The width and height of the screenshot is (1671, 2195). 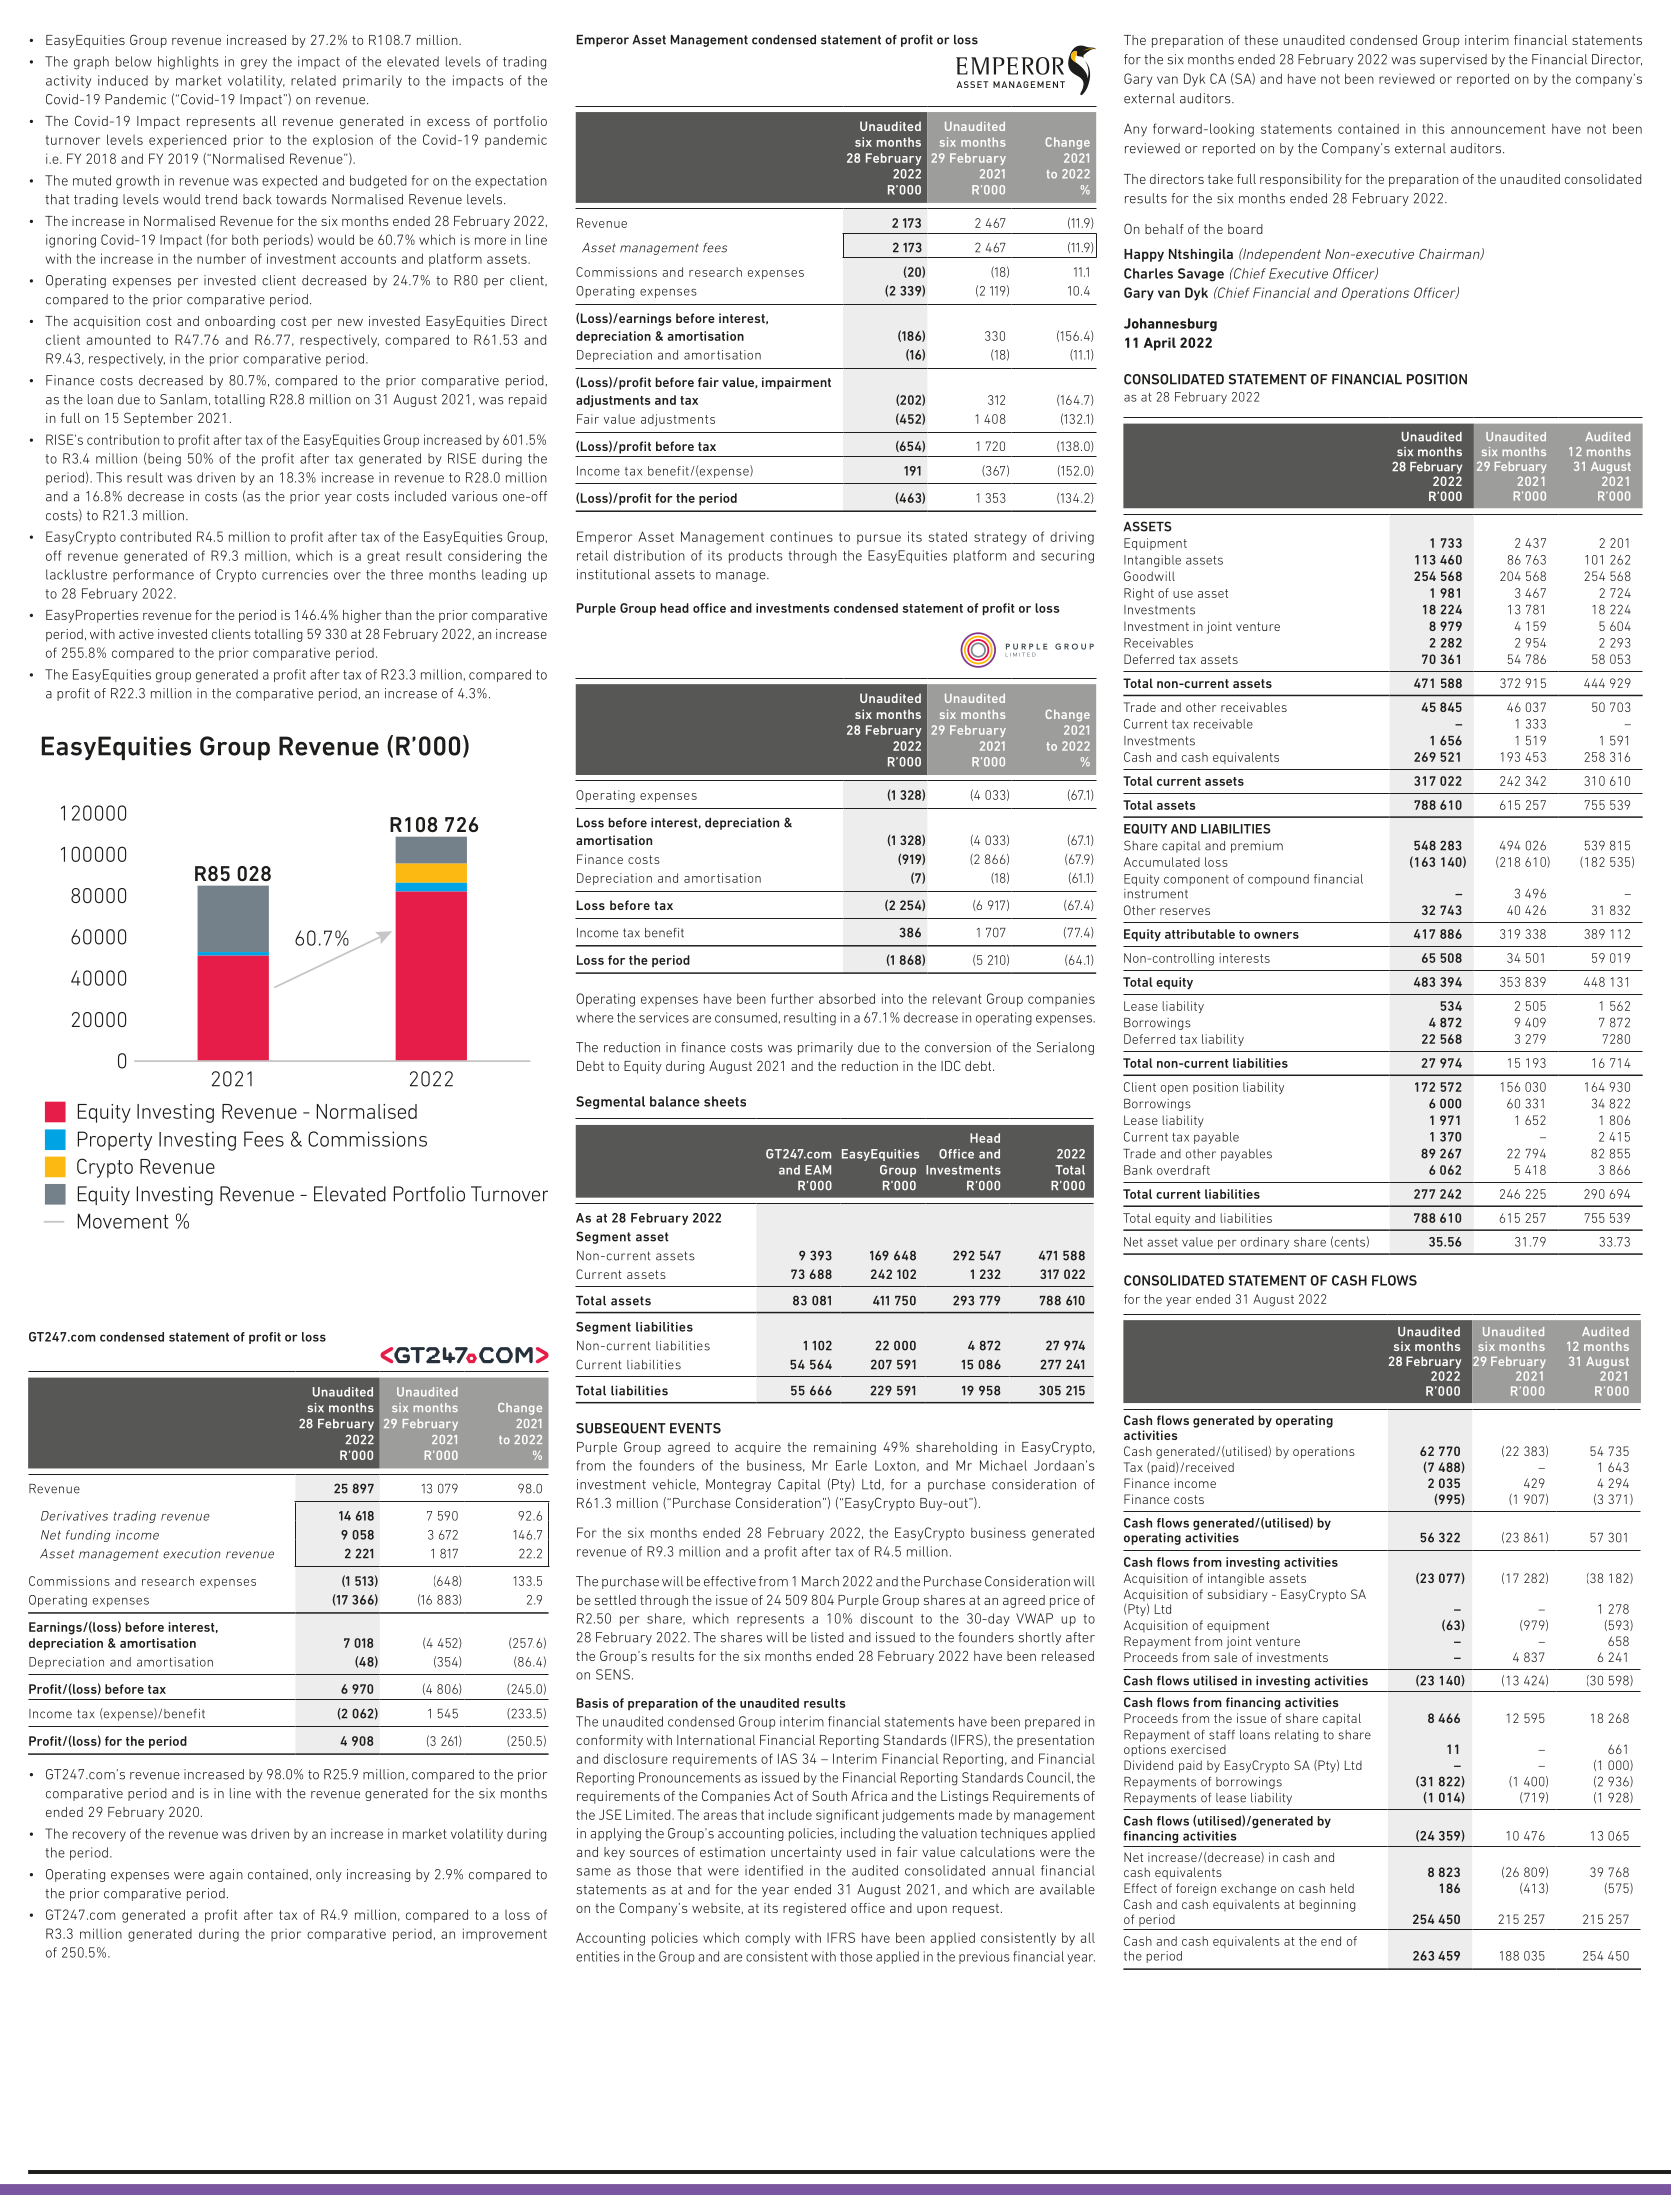 What do you see at coordinates (1139, 594) in the screenshot?
I see `Right` at bounding box center [1139, 594].
